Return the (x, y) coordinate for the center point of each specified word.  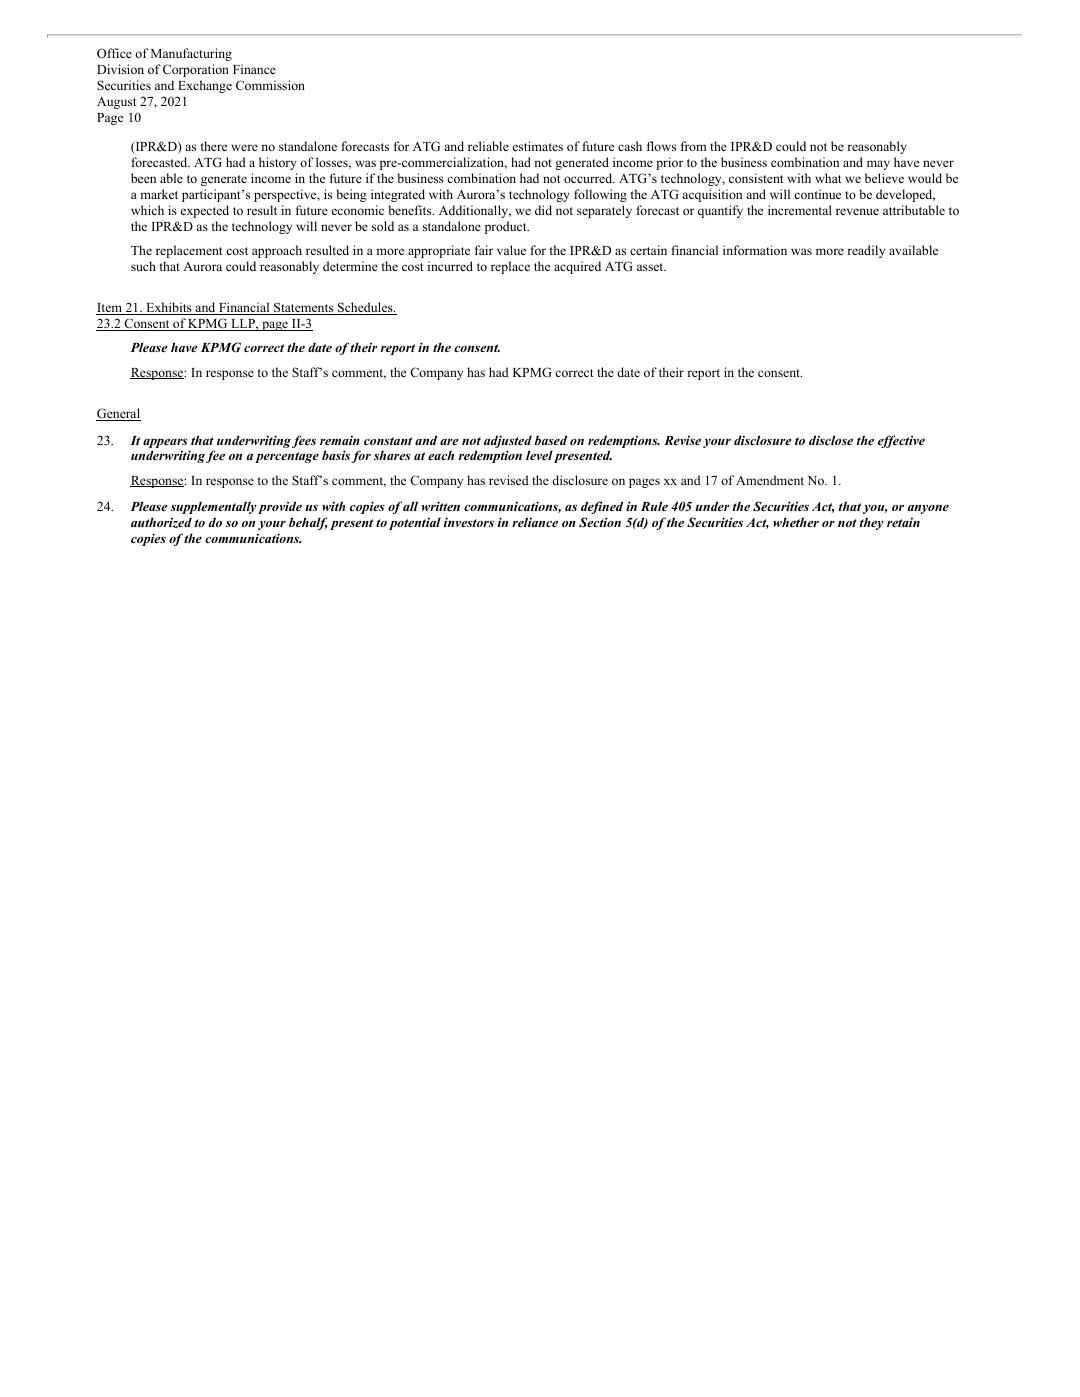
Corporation (196, 70)
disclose (831, 440)
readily (866, 251)
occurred (589, 178)
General (118, 414)
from (694, 146)
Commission (270, 85)
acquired (577, 267)
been (143, 178)
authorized (161, 522)
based (551, 440)
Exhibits (169, 308)
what (828, 178)
